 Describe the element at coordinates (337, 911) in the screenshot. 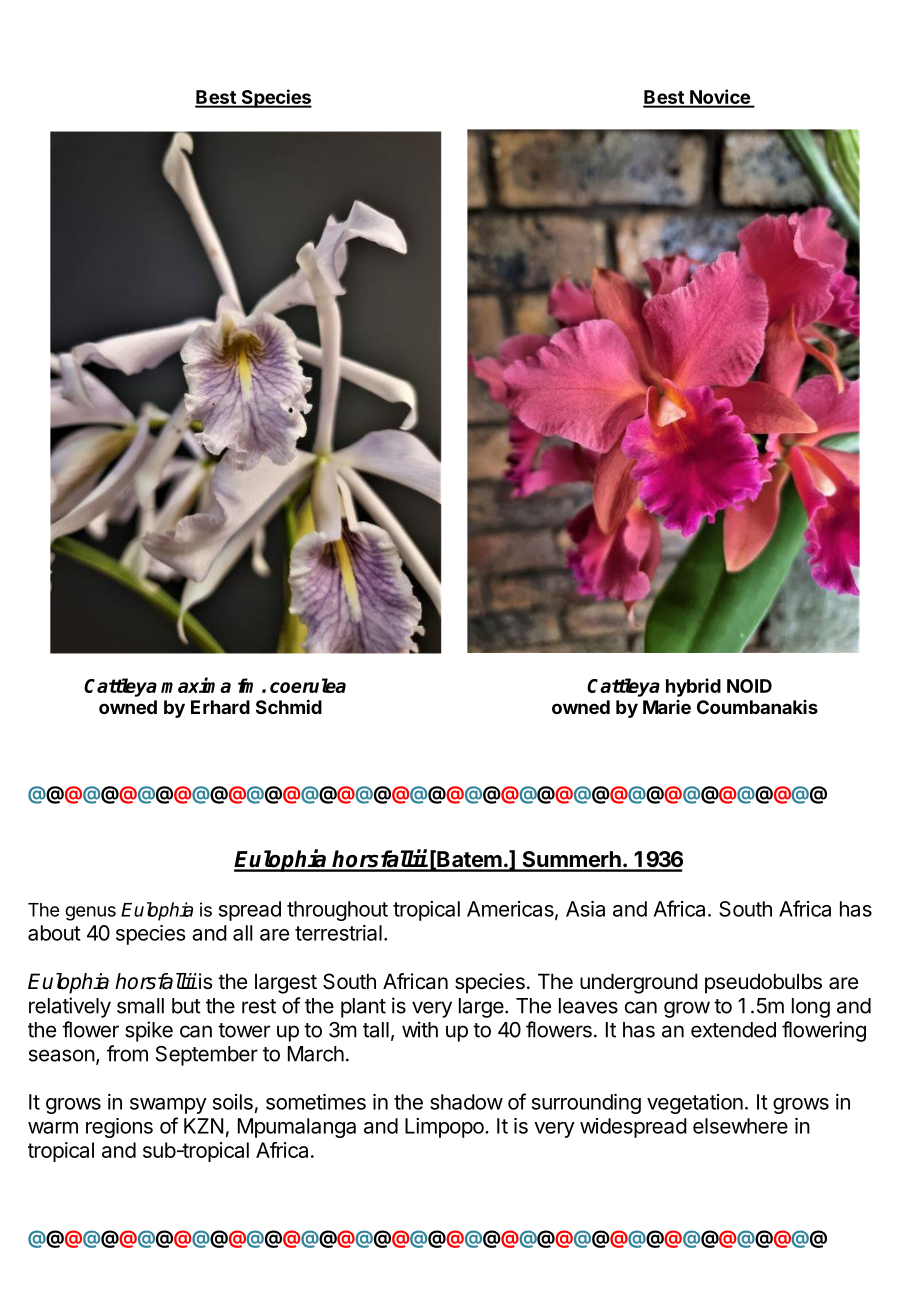

I see `throughout` at that location.
